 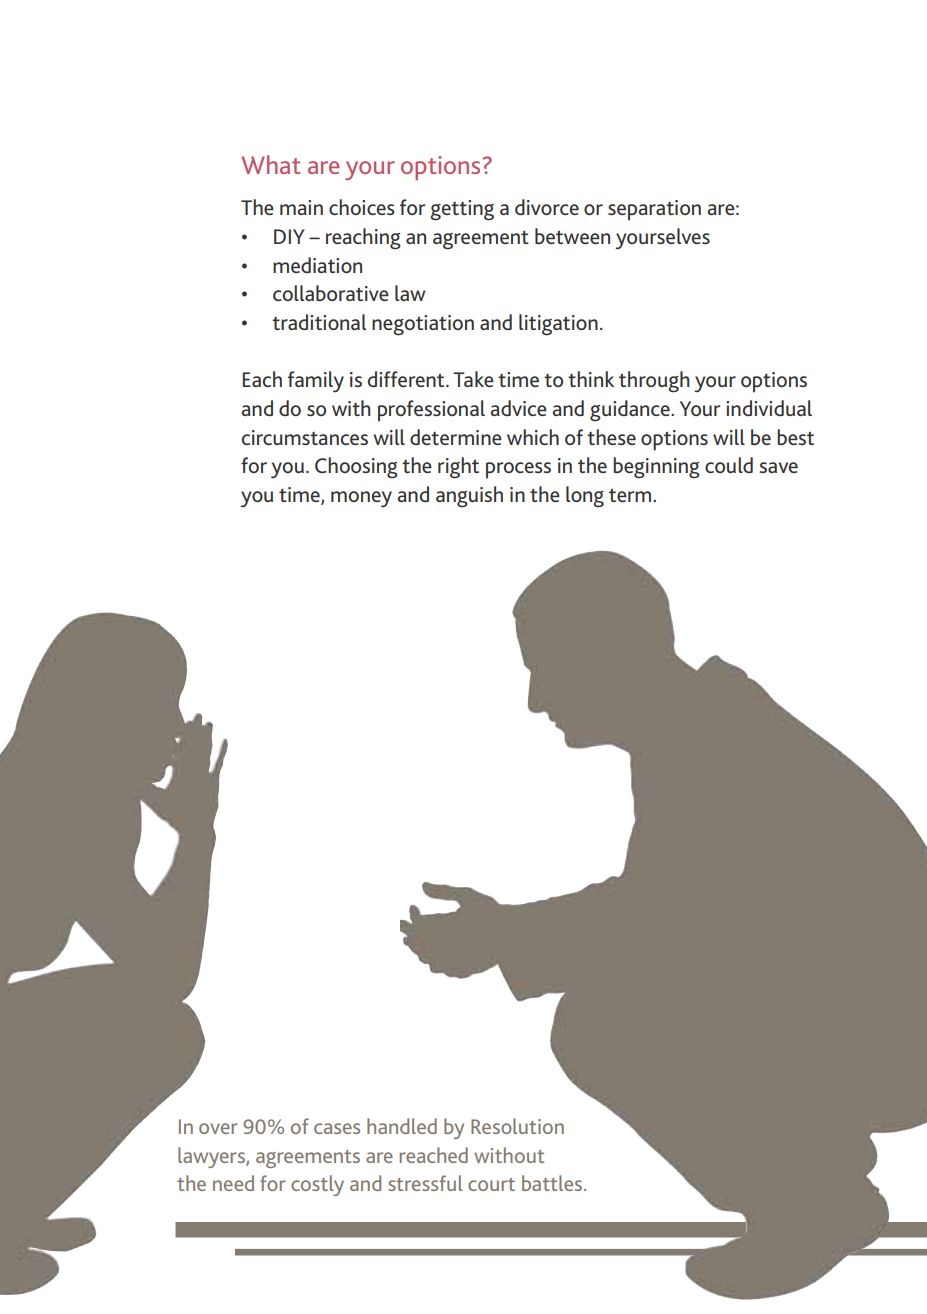 What do you see at coordinates (301, 207) in the screenshot?
I see `main` at bounding box center [301, 207].
